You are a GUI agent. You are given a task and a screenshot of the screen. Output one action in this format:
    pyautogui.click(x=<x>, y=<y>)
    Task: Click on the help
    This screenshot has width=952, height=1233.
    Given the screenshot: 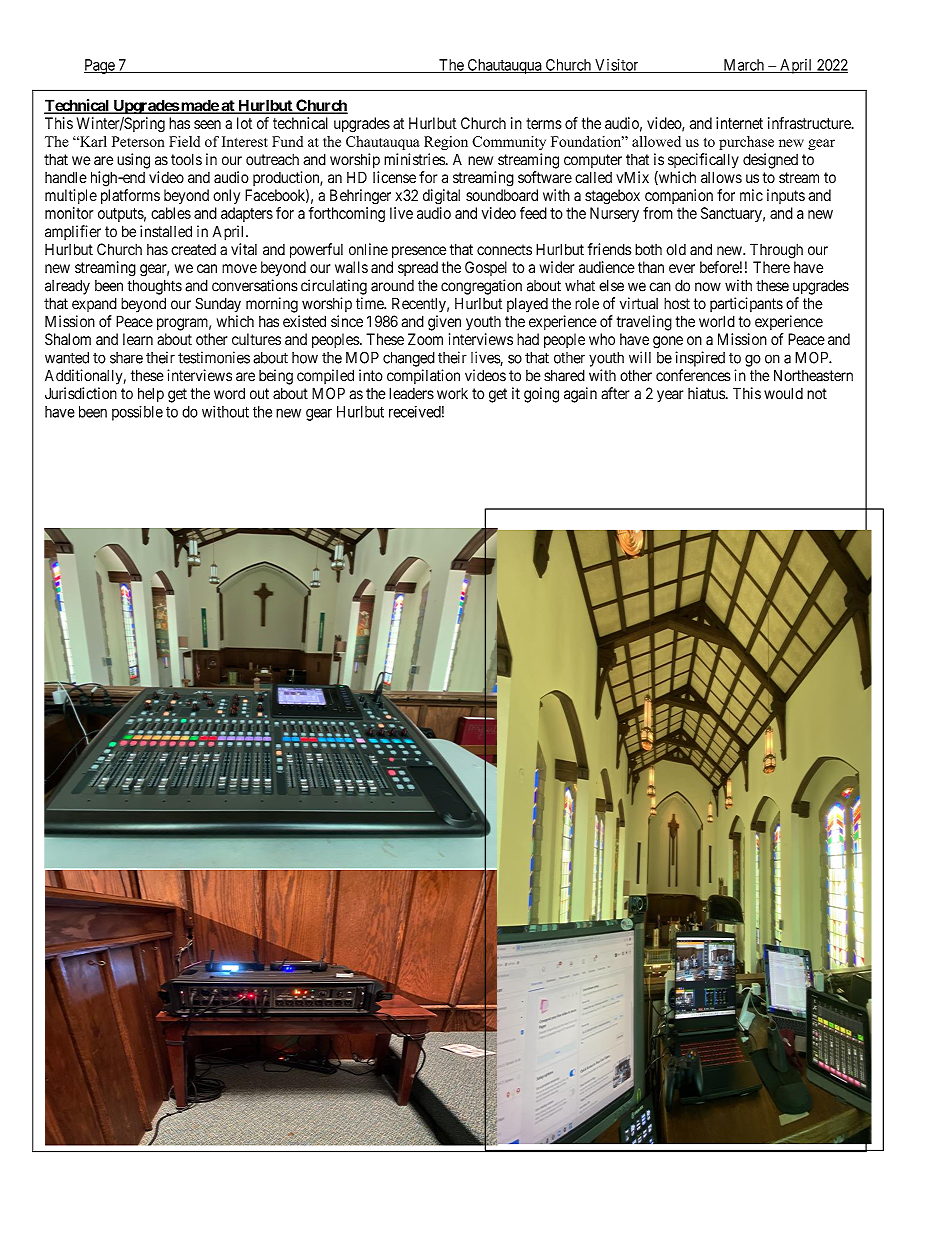 What is the action you would take?
    pyautogui.click(x=151, y=395)
